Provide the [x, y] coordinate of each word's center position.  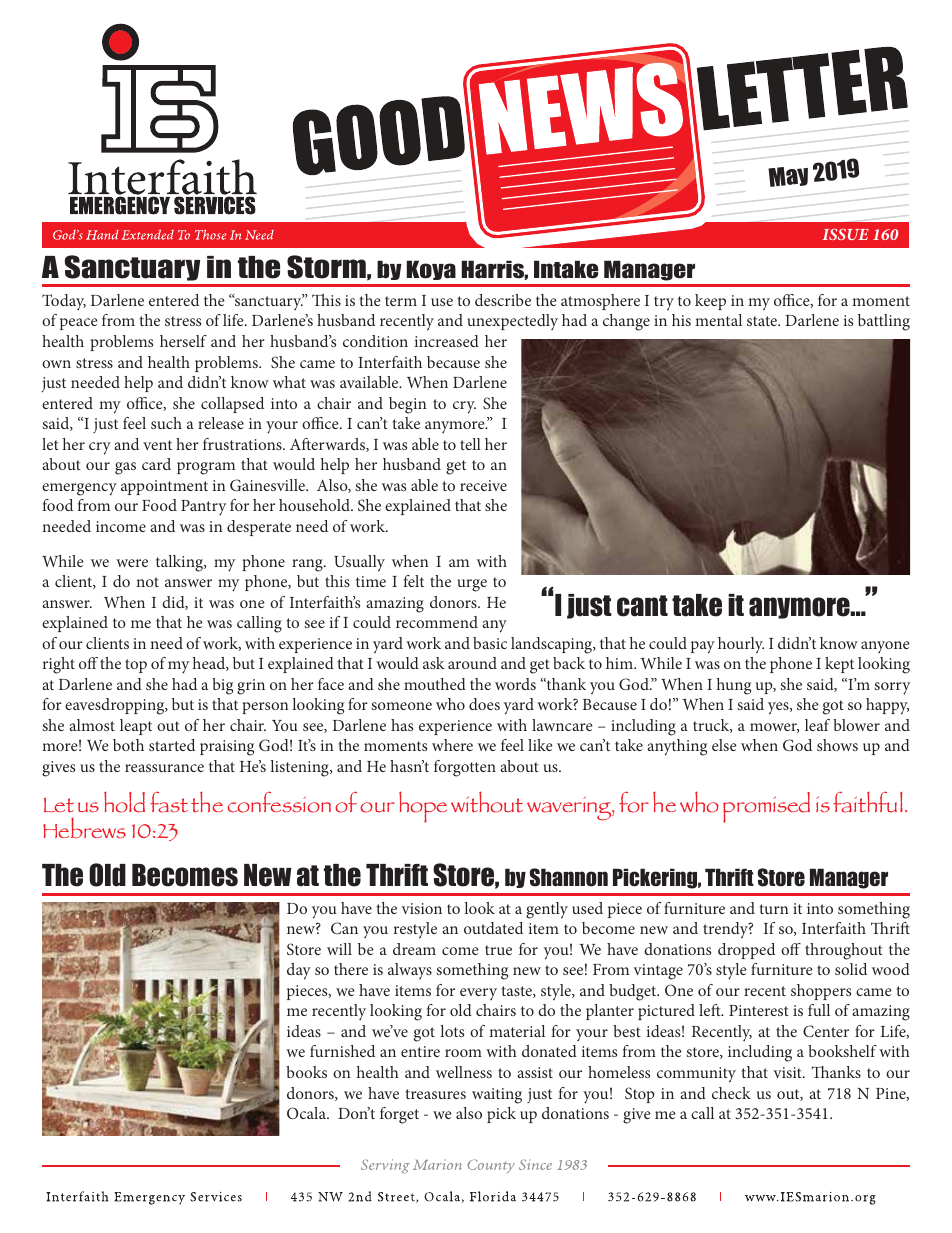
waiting [497, 1096]
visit [788, 1072]
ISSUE [845, 234]
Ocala [307, 1113]
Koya [431, 270]
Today [64, 302]
